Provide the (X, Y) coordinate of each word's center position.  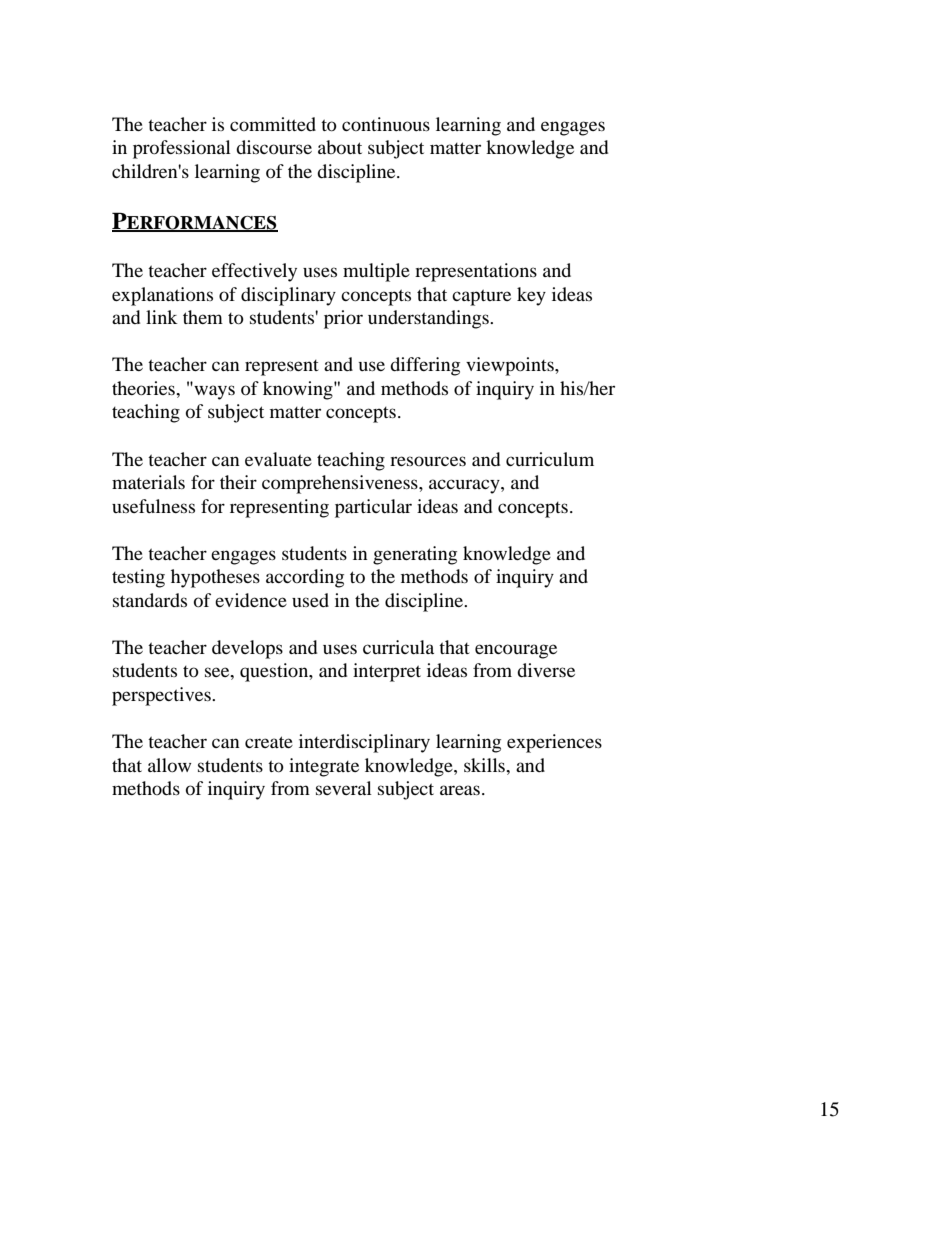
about (340, 147)
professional (182, 149)
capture (481, 297)
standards (150, 600)
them (203, 317)
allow (169, 765)
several (344, 788)
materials (148, 482)
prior (343, 319)
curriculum (550, 459)
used (310, 600)
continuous (386, 124)
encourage (516, 651)
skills (485, 765)
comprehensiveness (341, 484)
